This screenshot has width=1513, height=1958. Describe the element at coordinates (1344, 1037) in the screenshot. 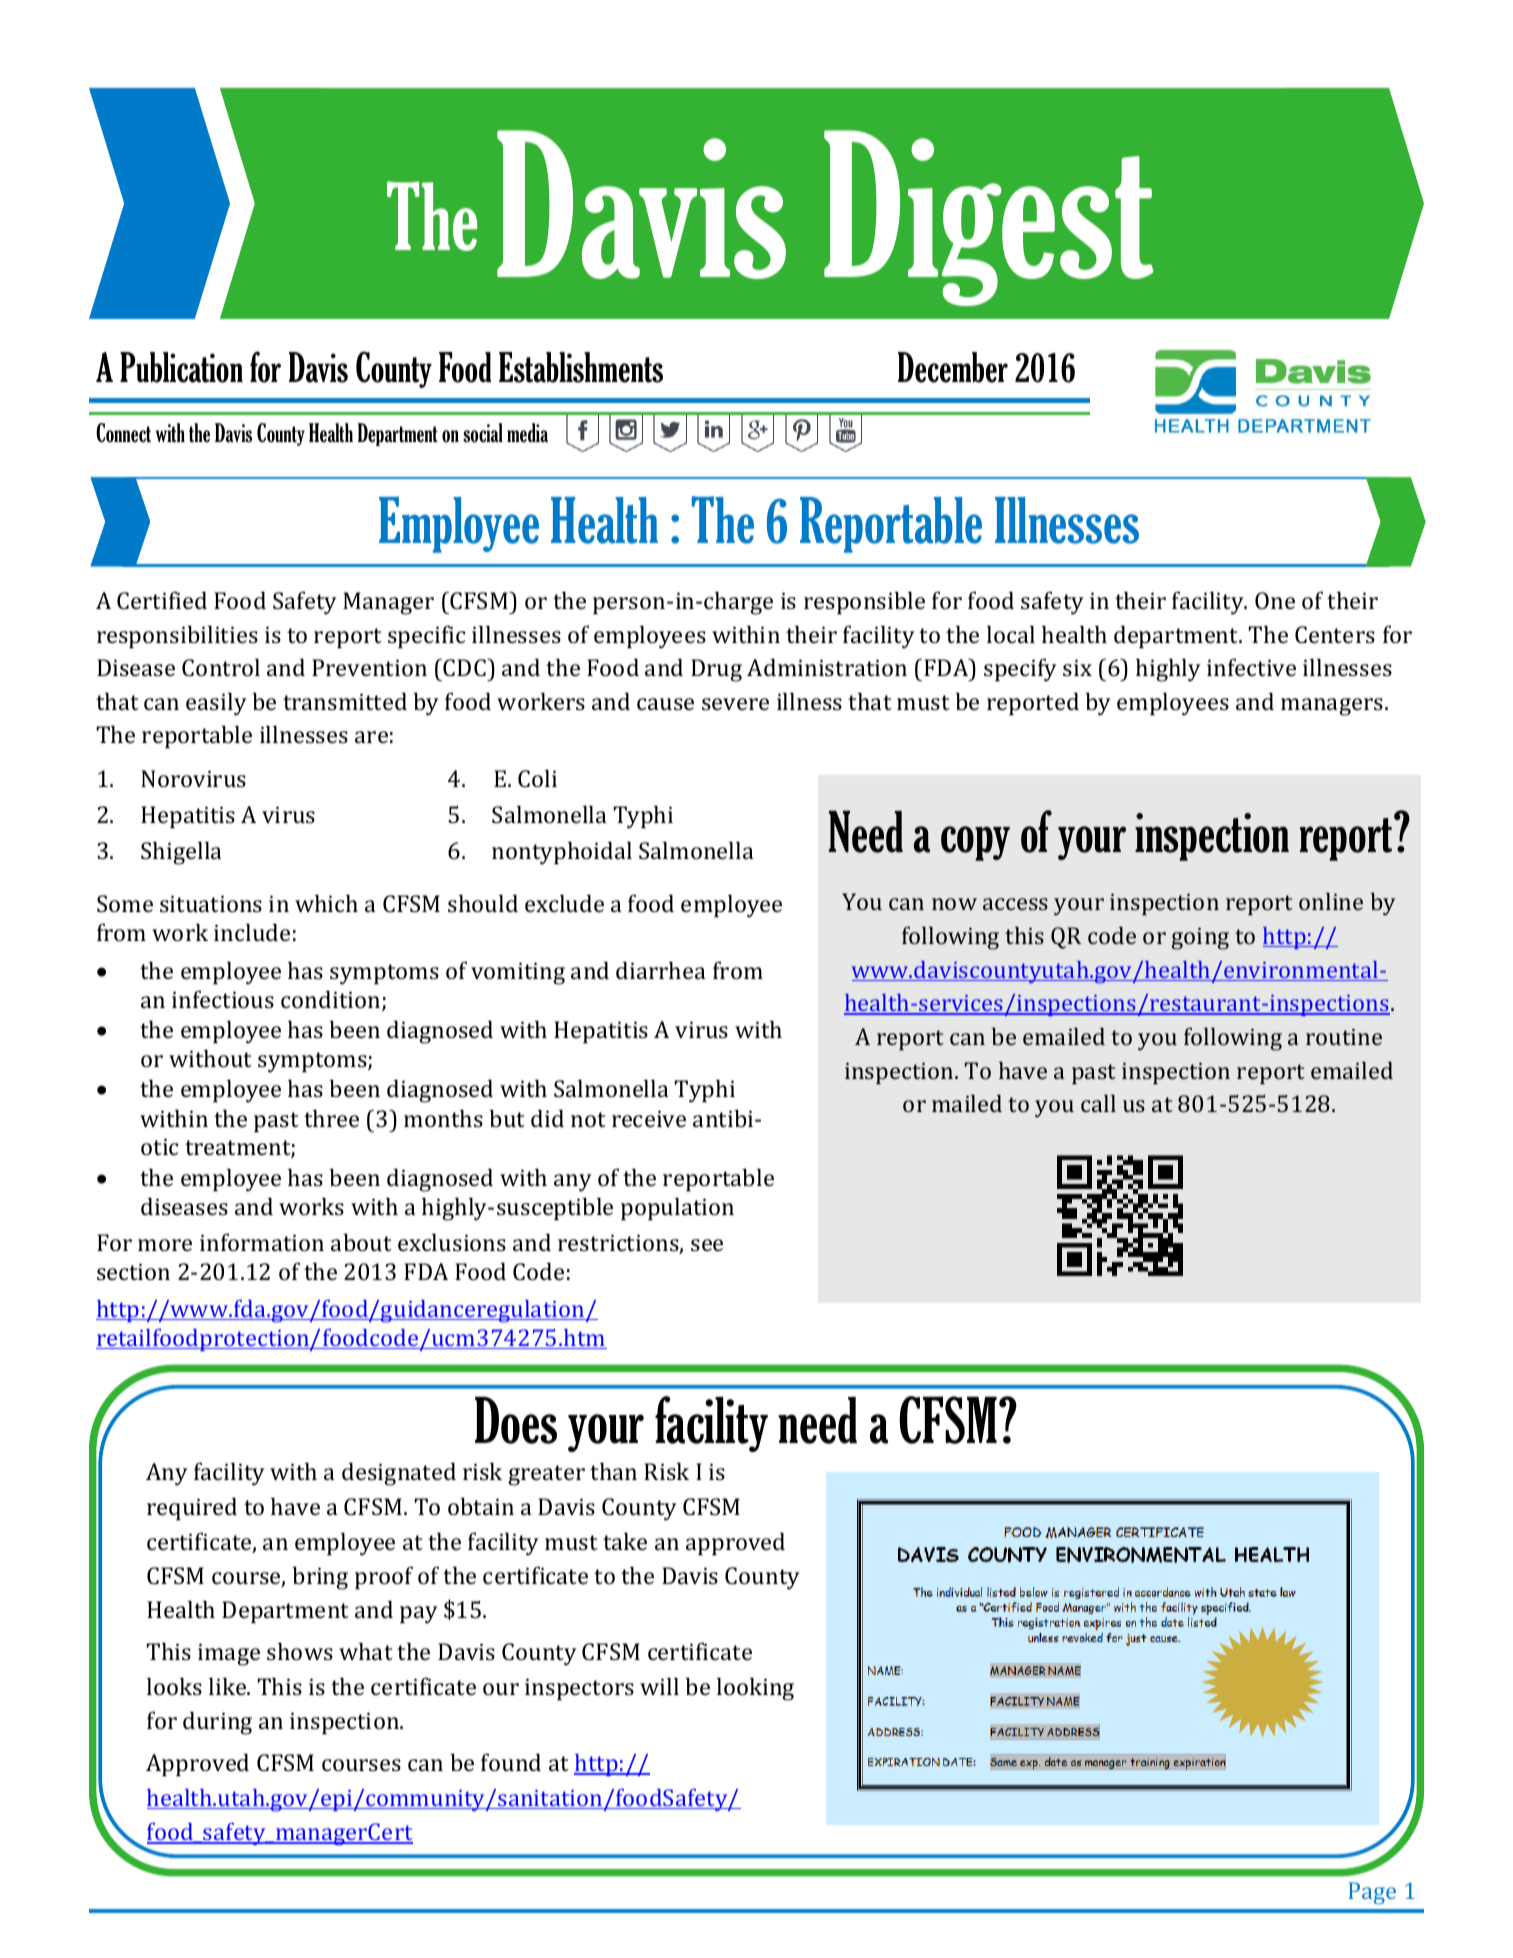

I see `routine` at that location.
